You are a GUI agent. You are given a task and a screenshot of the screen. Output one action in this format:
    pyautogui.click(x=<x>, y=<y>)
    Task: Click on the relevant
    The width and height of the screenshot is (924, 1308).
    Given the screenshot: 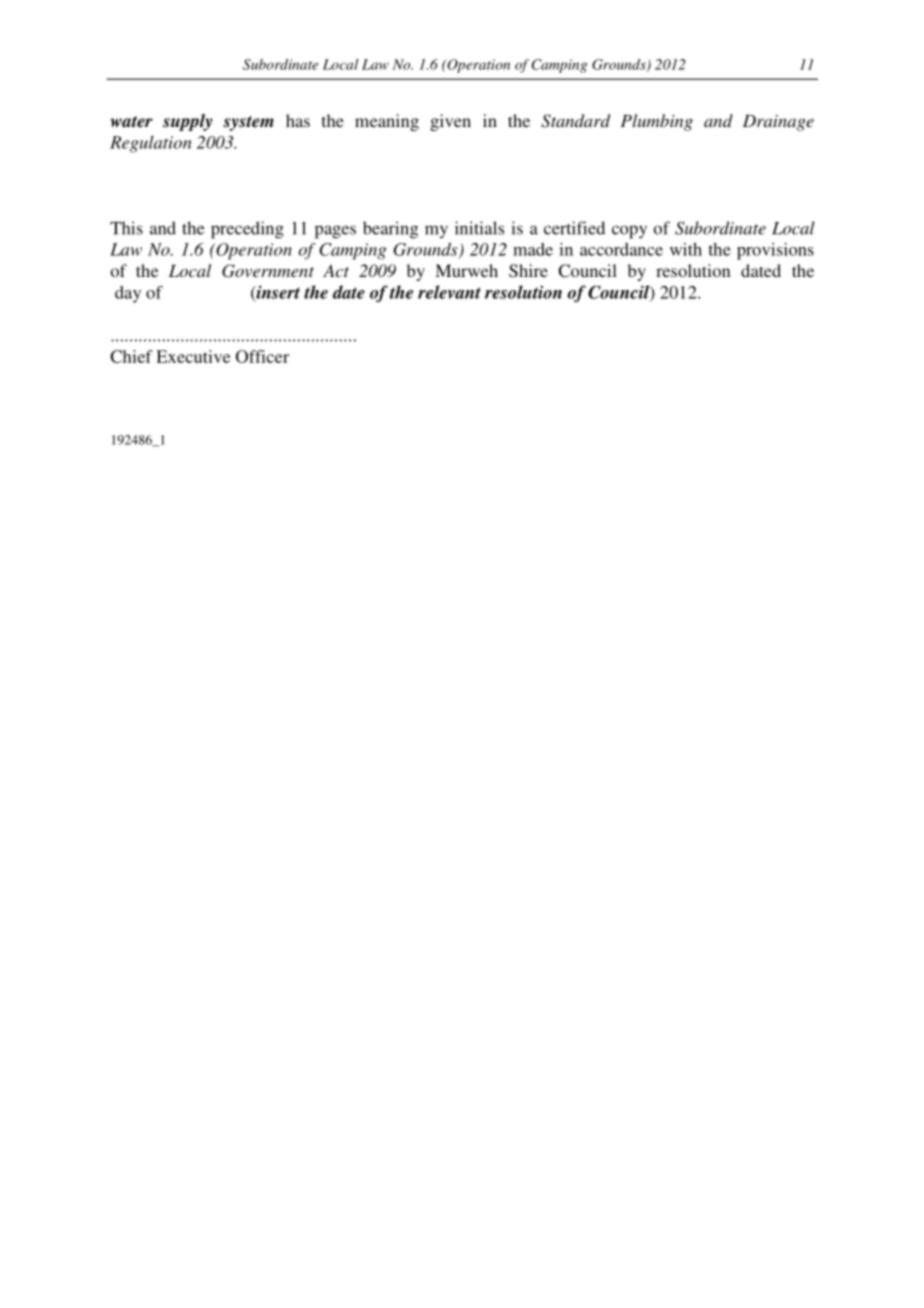 What is the action you would take?
    pyautogui.click(x=449, y=292)
